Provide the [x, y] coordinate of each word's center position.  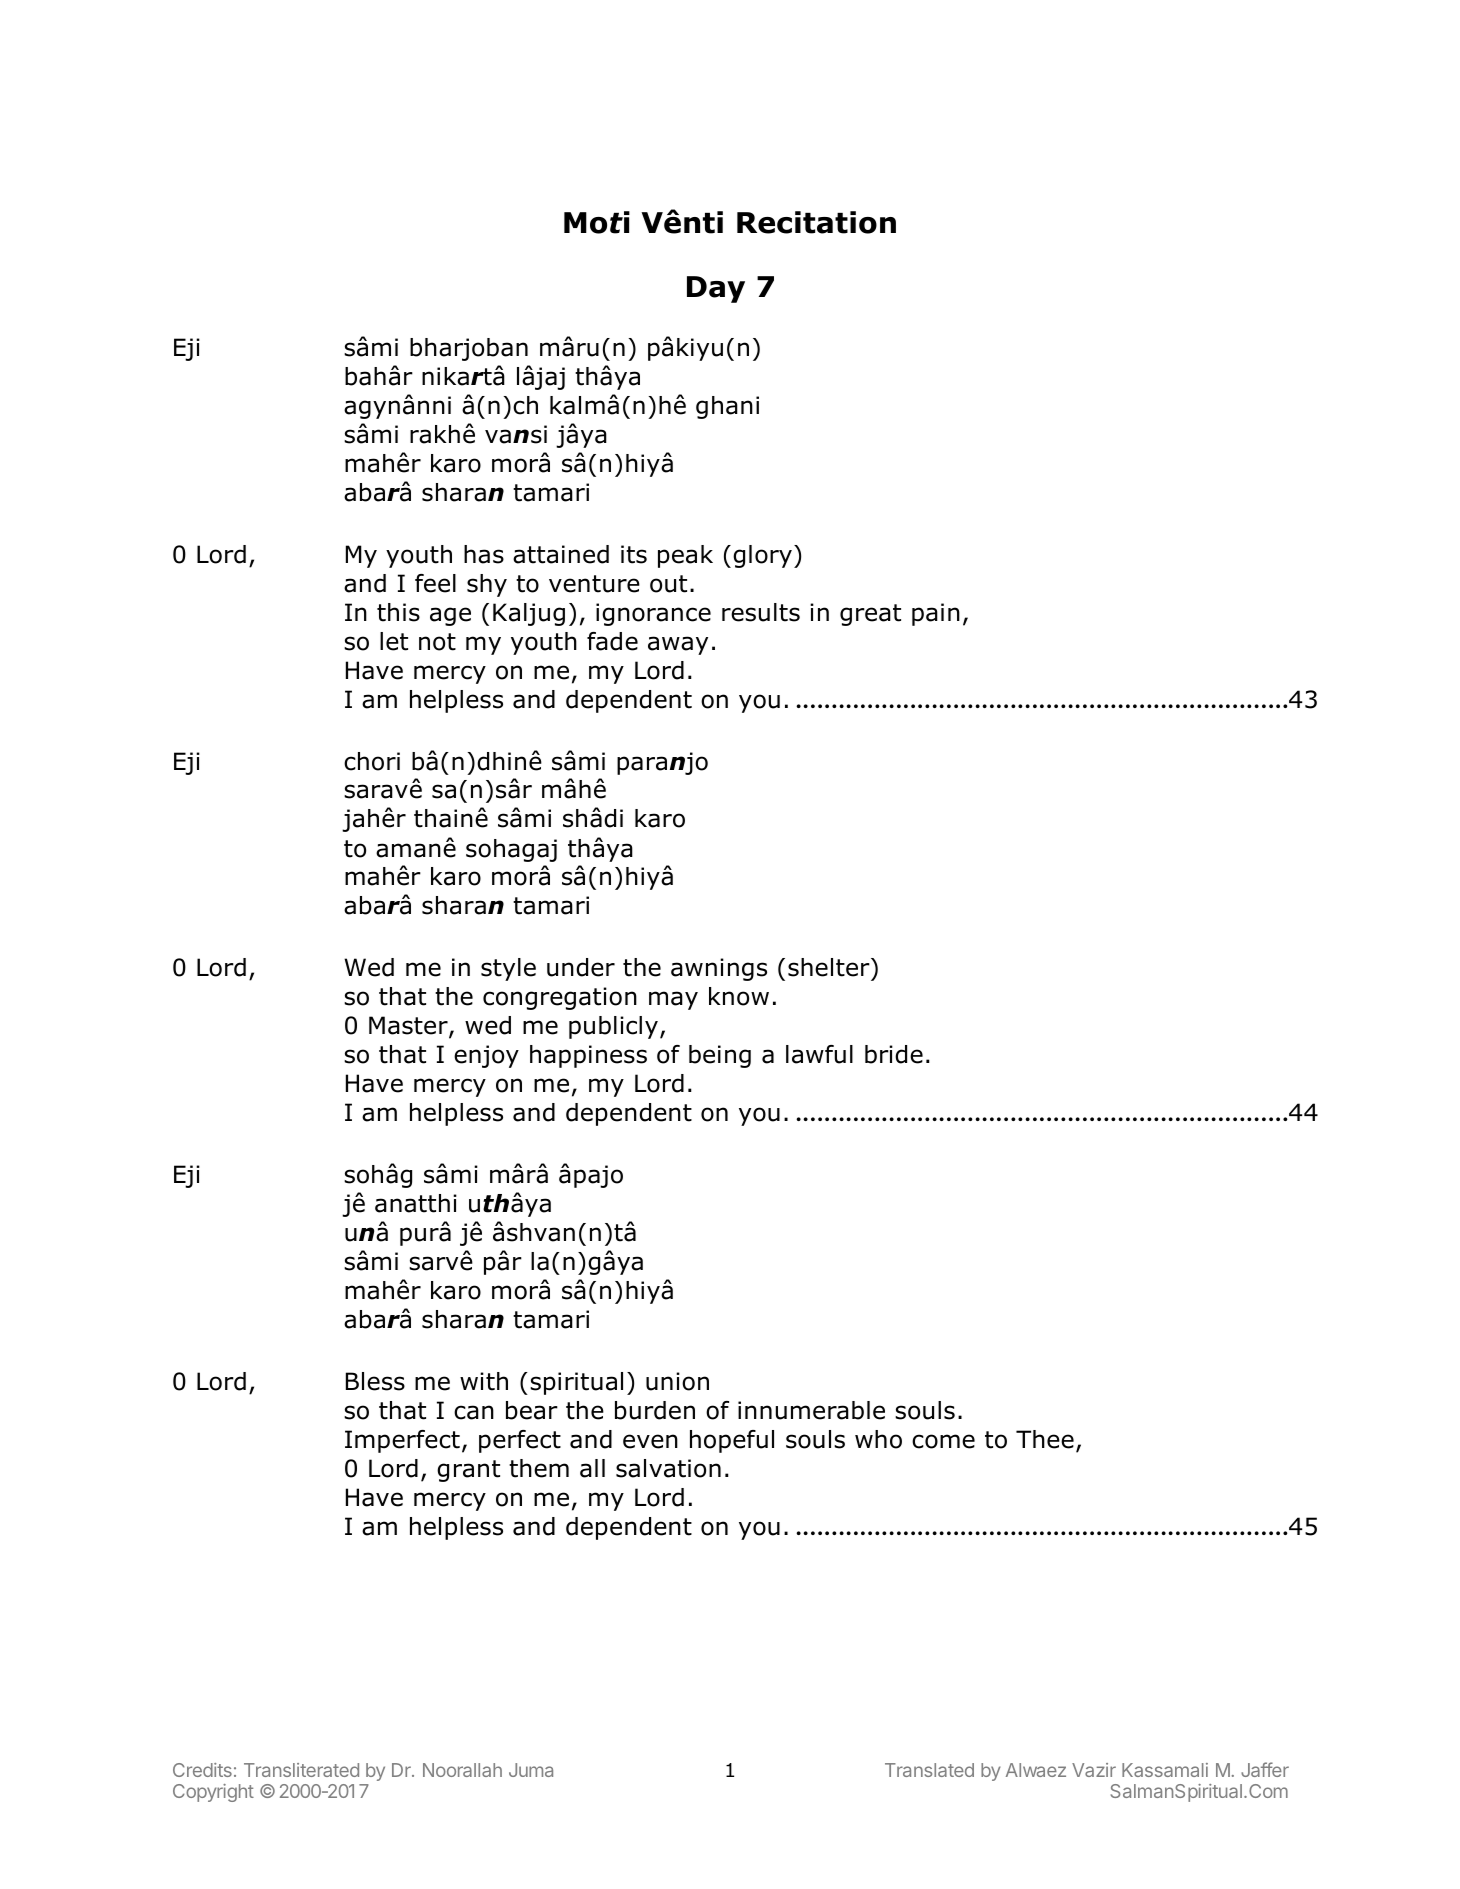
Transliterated [301, 1770]
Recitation [816, 222]
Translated [929, 1770]
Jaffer [1265, 1769]
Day [716, 289]
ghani [727, 407]
